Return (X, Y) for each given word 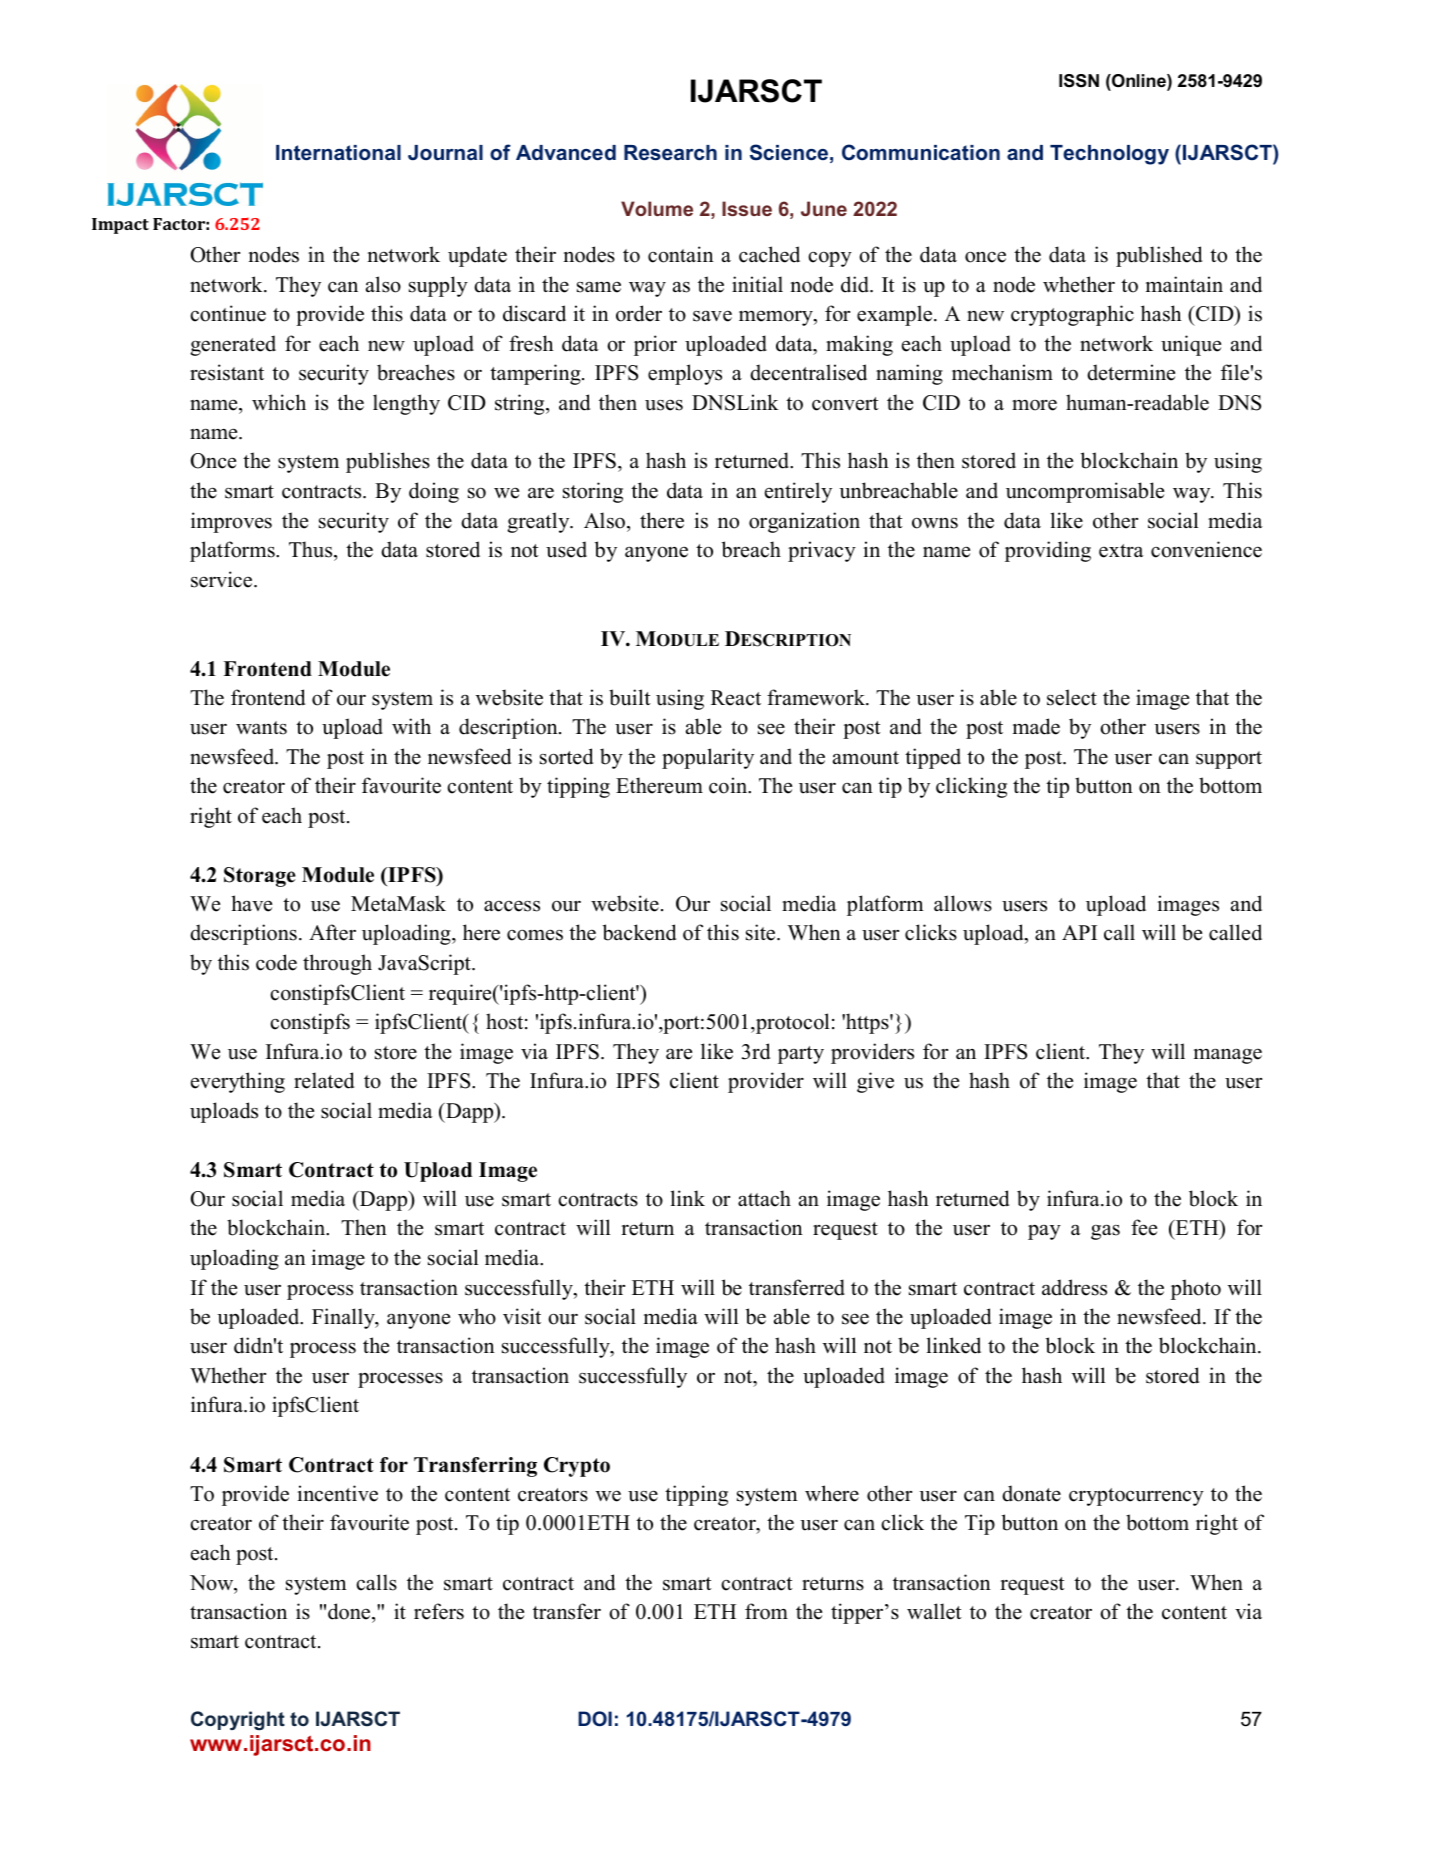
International (338, 152)
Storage (260, 877)
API (1079, 932)
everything (238, 1082)
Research (670, 153)
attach (764, 1198)
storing (593, 492)
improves (231, 522)
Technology (1109, 155)
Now (213, 1584)
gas (1105, 1232)
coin (729, 785)
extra (1121, 551)
